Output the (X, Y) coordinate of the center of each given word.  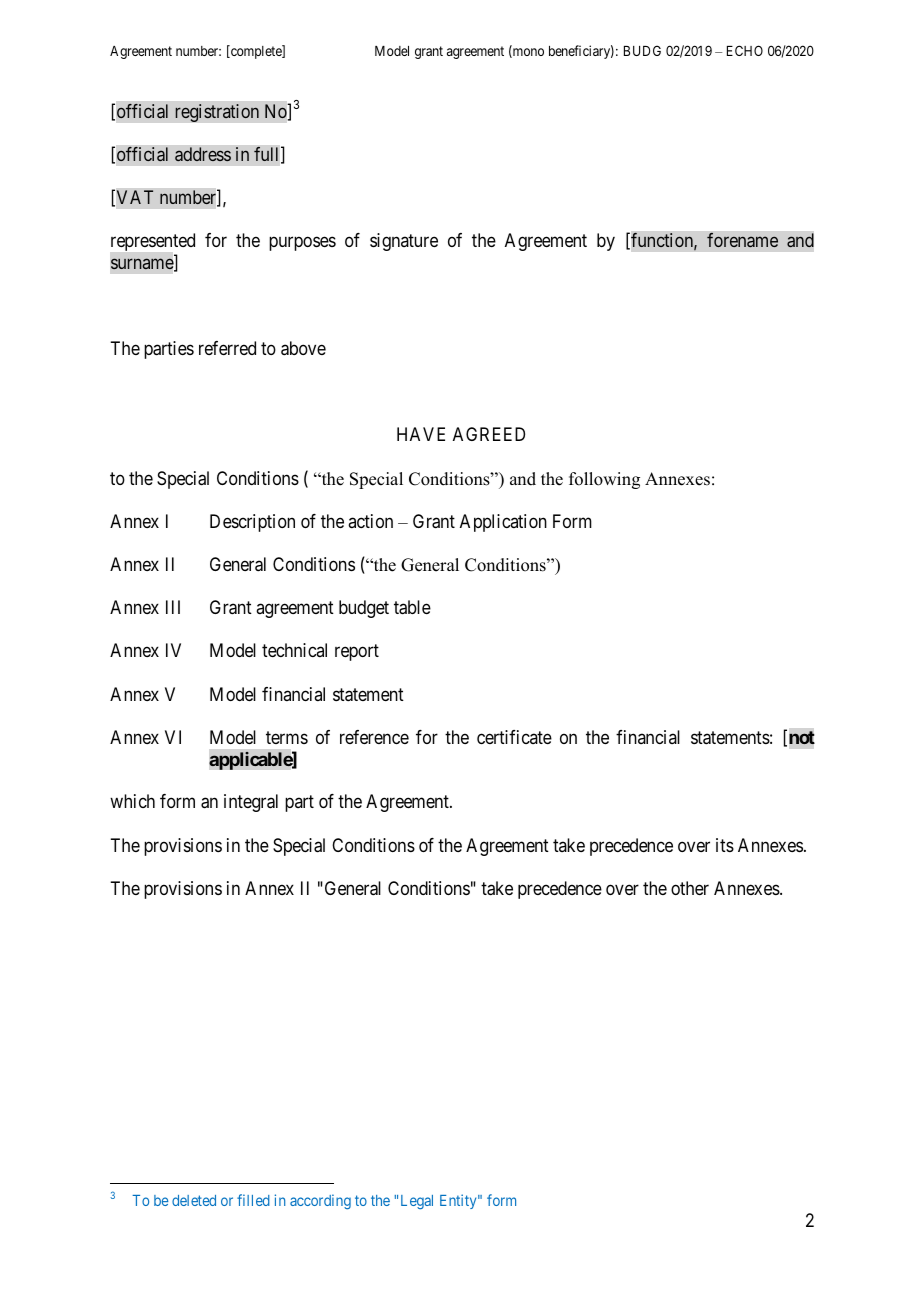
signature (404, 242)
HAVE (421, 434)
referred (227, 348)
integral (251, 803)
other (690, 888)
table (412, 607)
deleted (194, 1200)
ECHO (745, 50)
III (173, 607)
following (604, 480)
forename (742, 240)
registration (217, 113)
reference (374, 737)
